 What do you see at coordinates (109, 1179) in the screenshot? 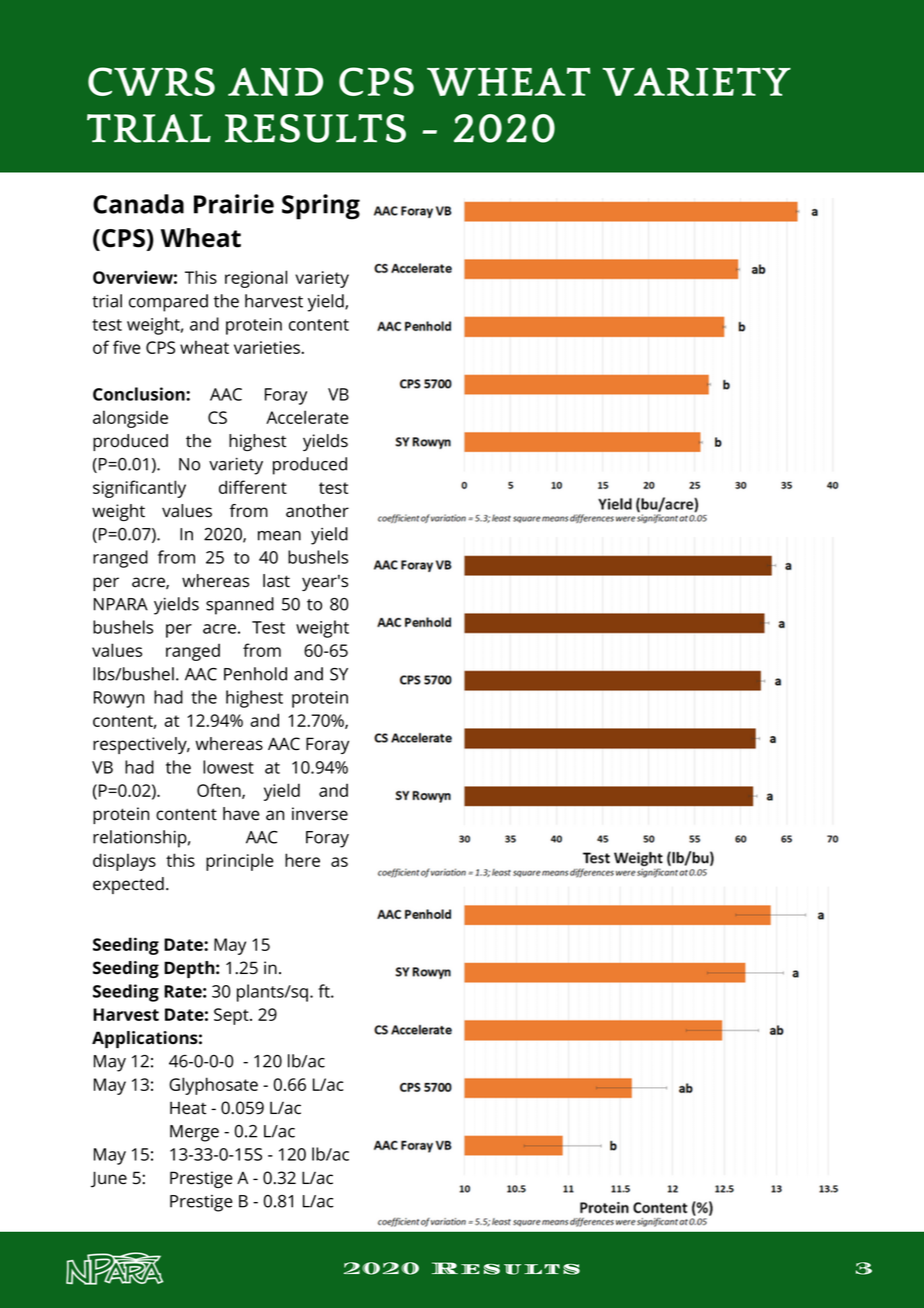
I see `June` at bounding box center [109, 1179].
